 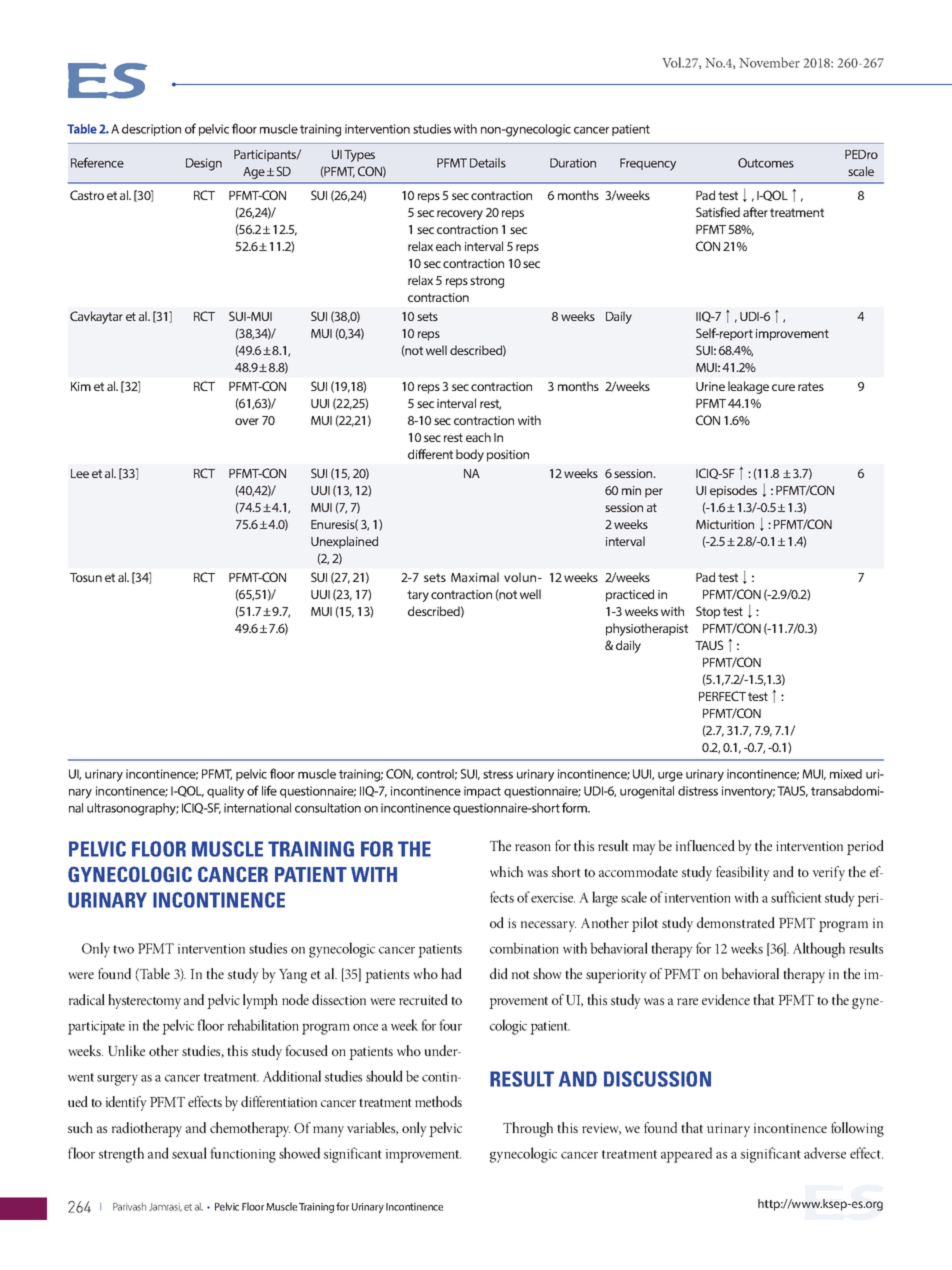 I want to click on November, so click(x=770, y=62).
